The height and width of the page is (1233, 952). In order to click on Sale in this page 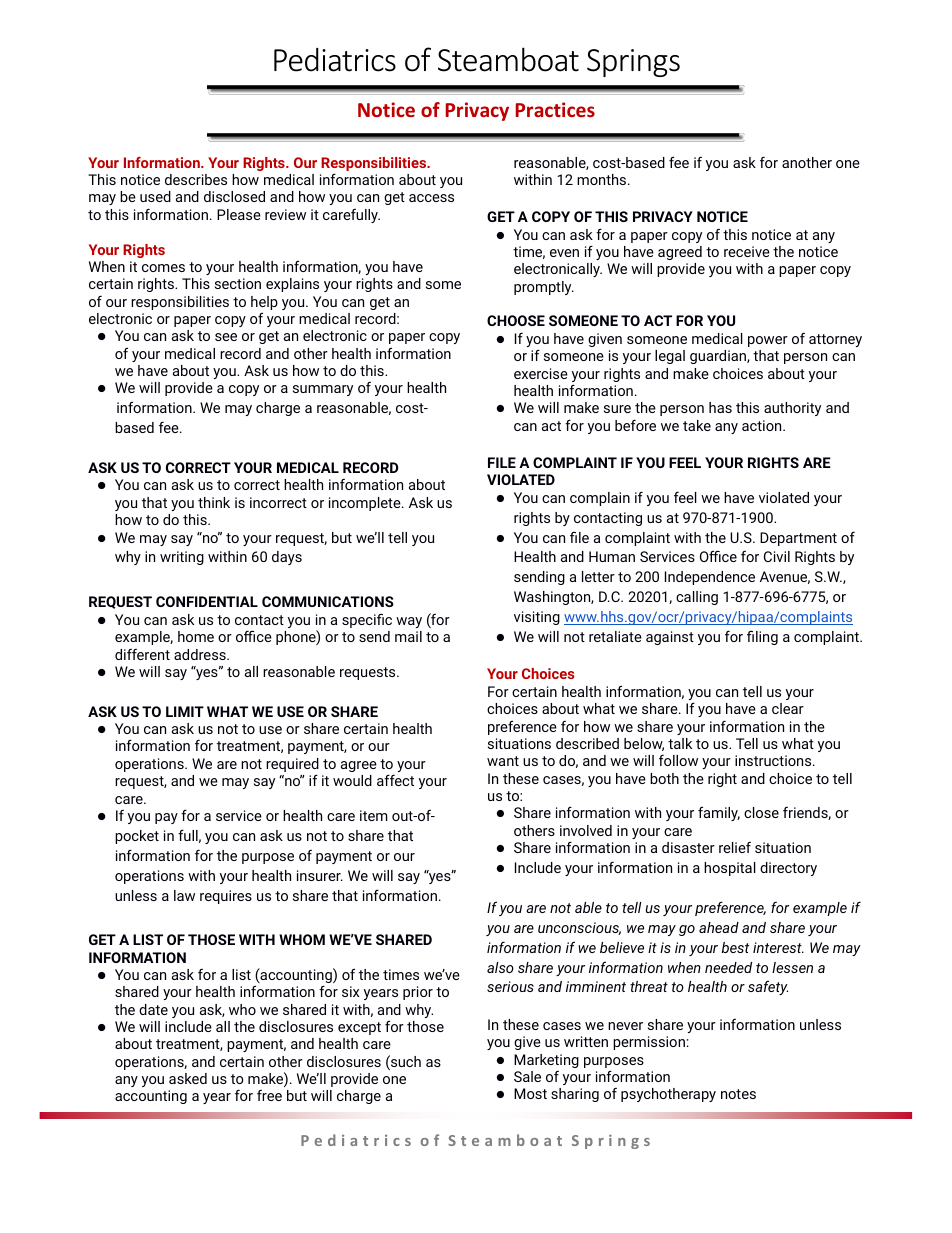, I will do `click(527, 1076)`.
